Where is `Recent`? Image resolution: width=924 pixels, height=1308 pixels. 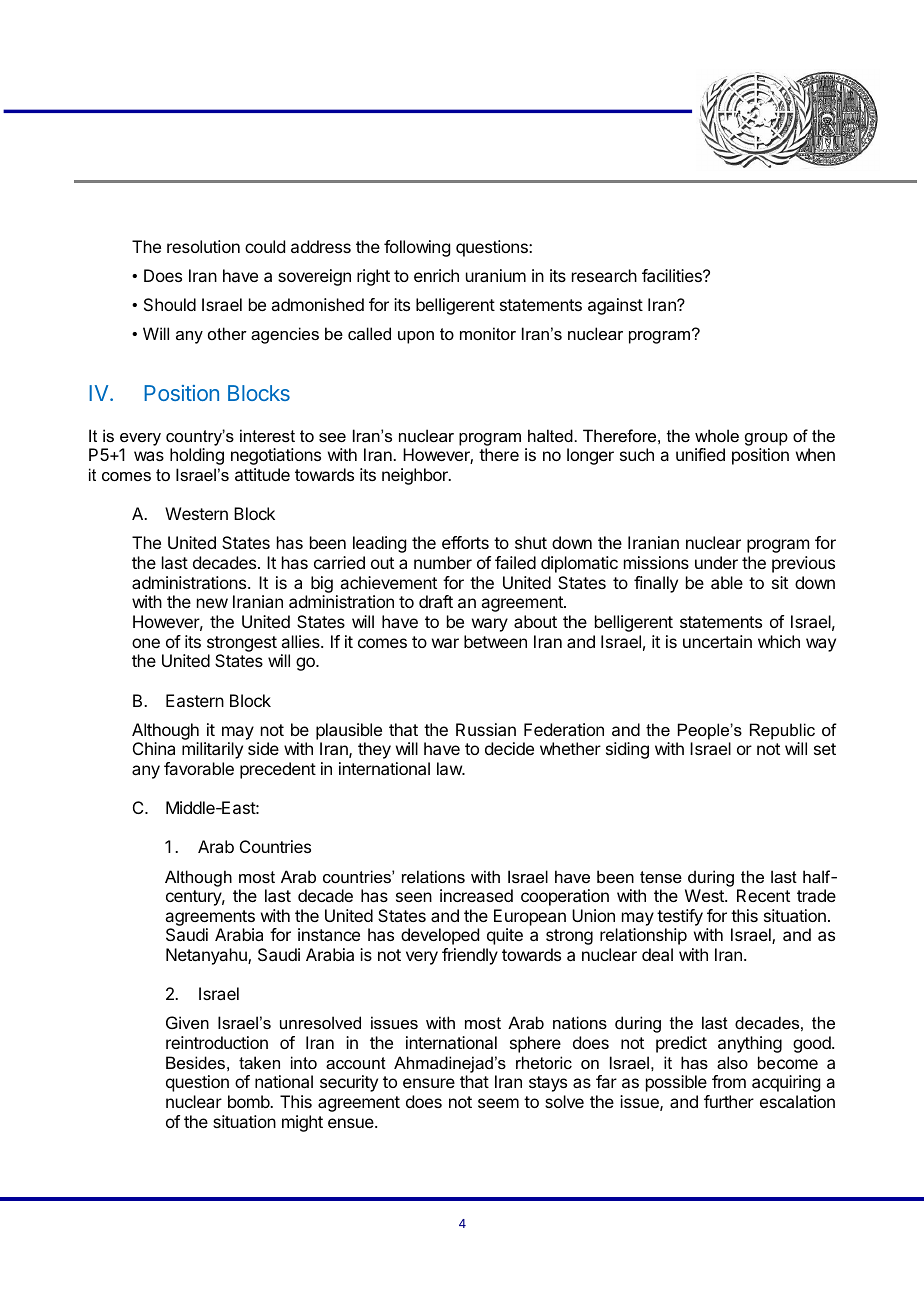
Recent is located at coordinates (763, 895).
